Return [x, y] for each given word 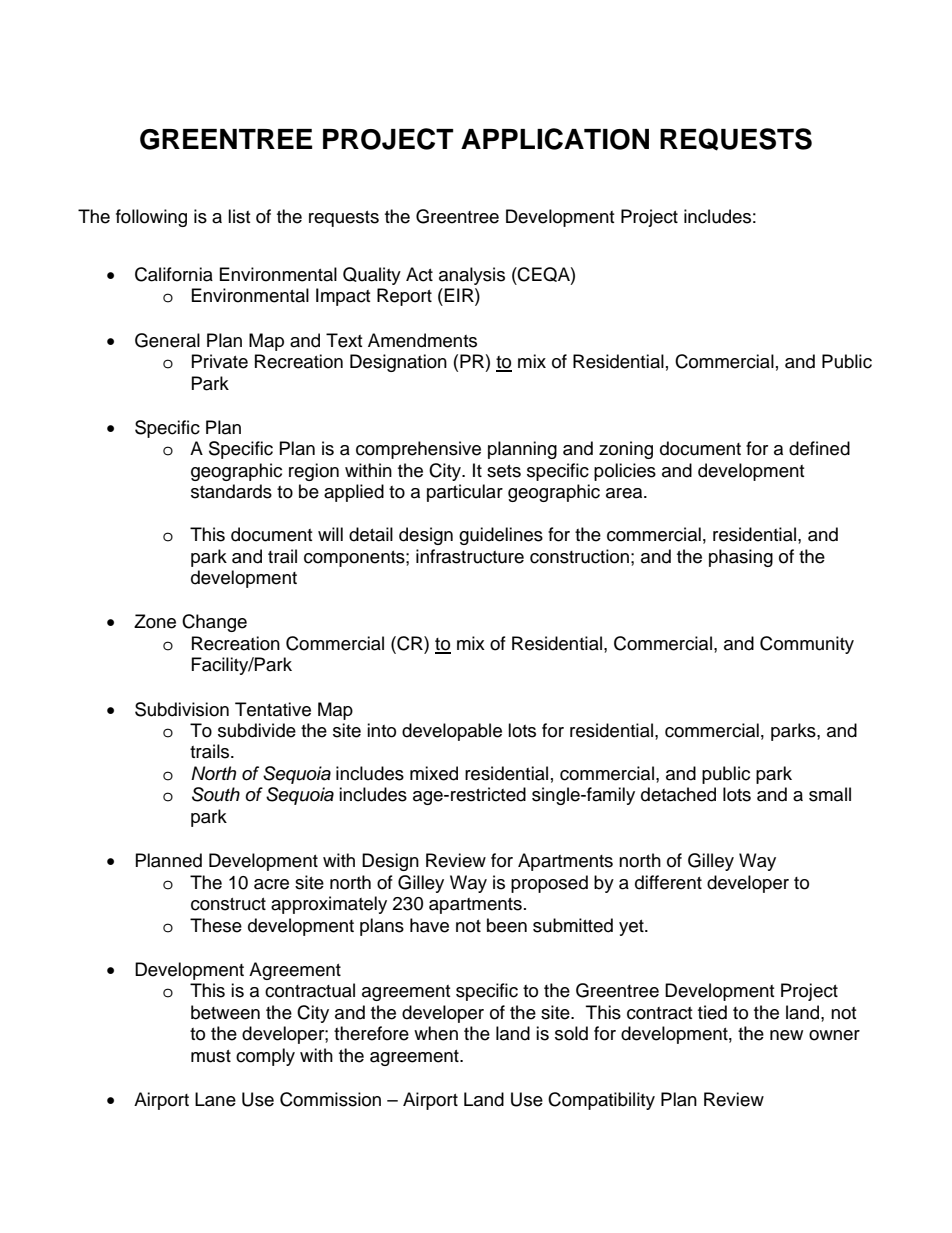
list [239, 216]
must [211, 1056]
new [786, 1035]
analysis [472, 276]
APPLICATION [555, 139]
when [436, 1033]
